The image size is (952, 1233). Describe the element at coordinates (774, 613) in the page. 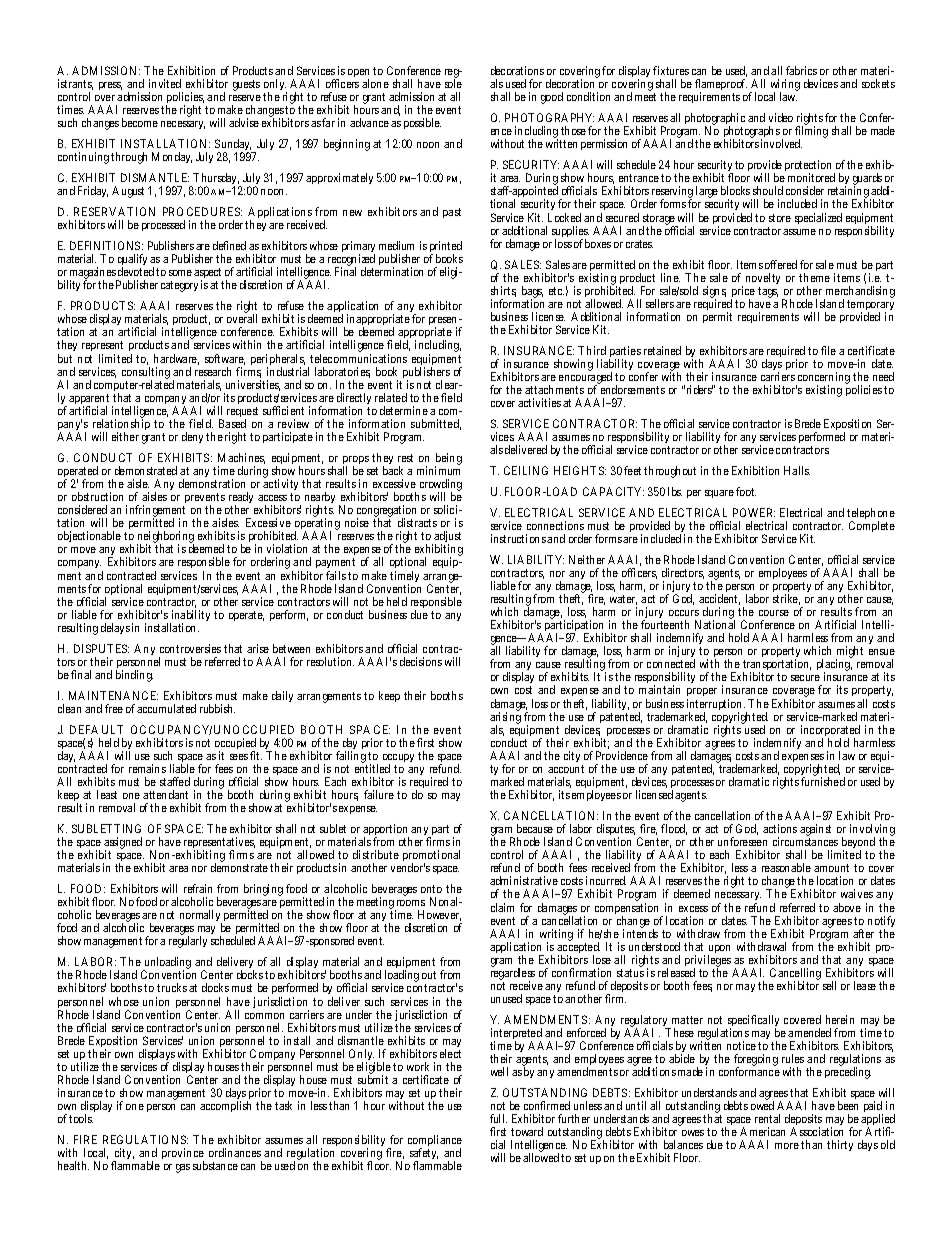

I see `course` at that location.
